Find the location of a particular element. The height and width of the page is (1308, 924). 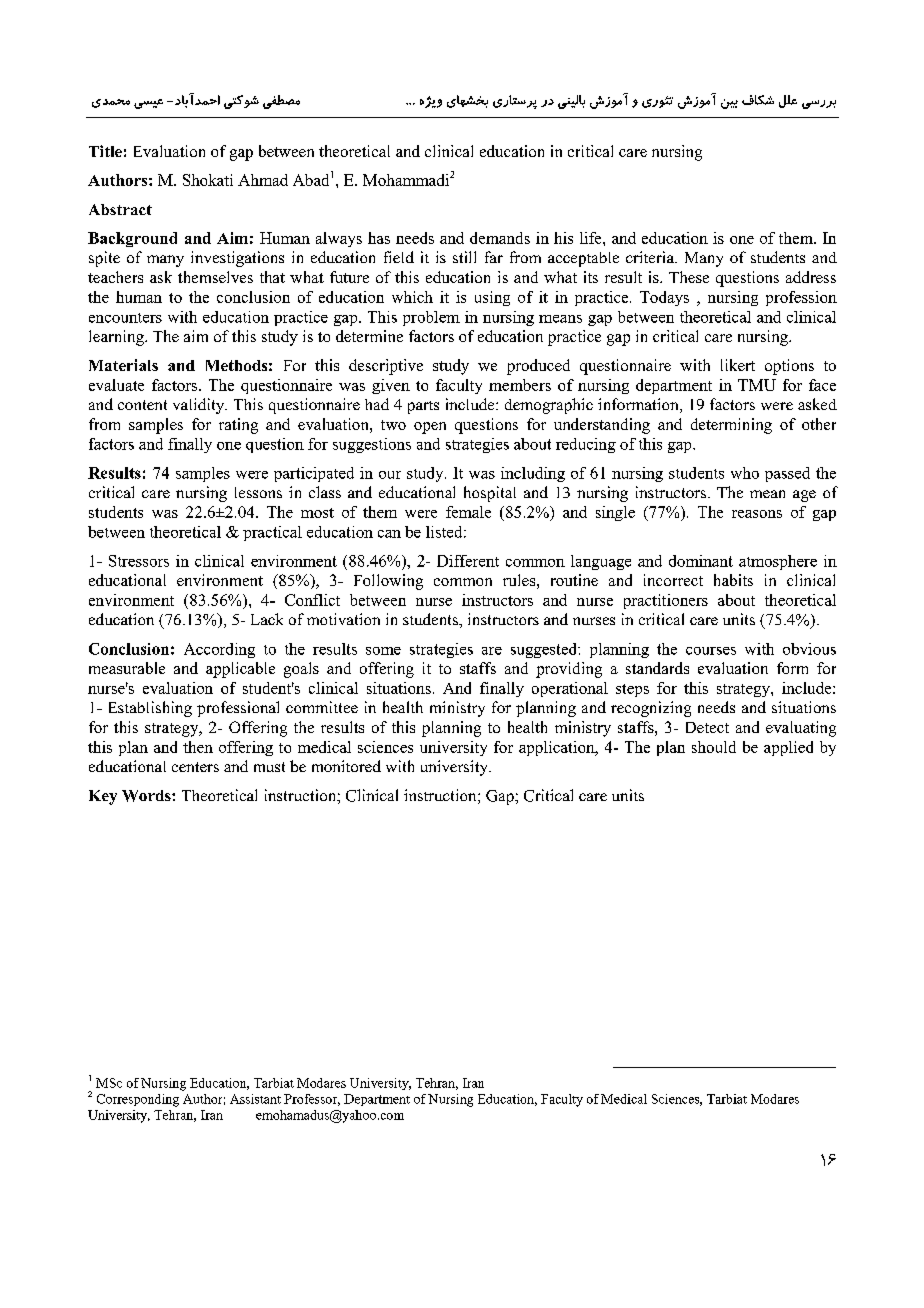

Corresponding is located at coordinates (138, 1100).
